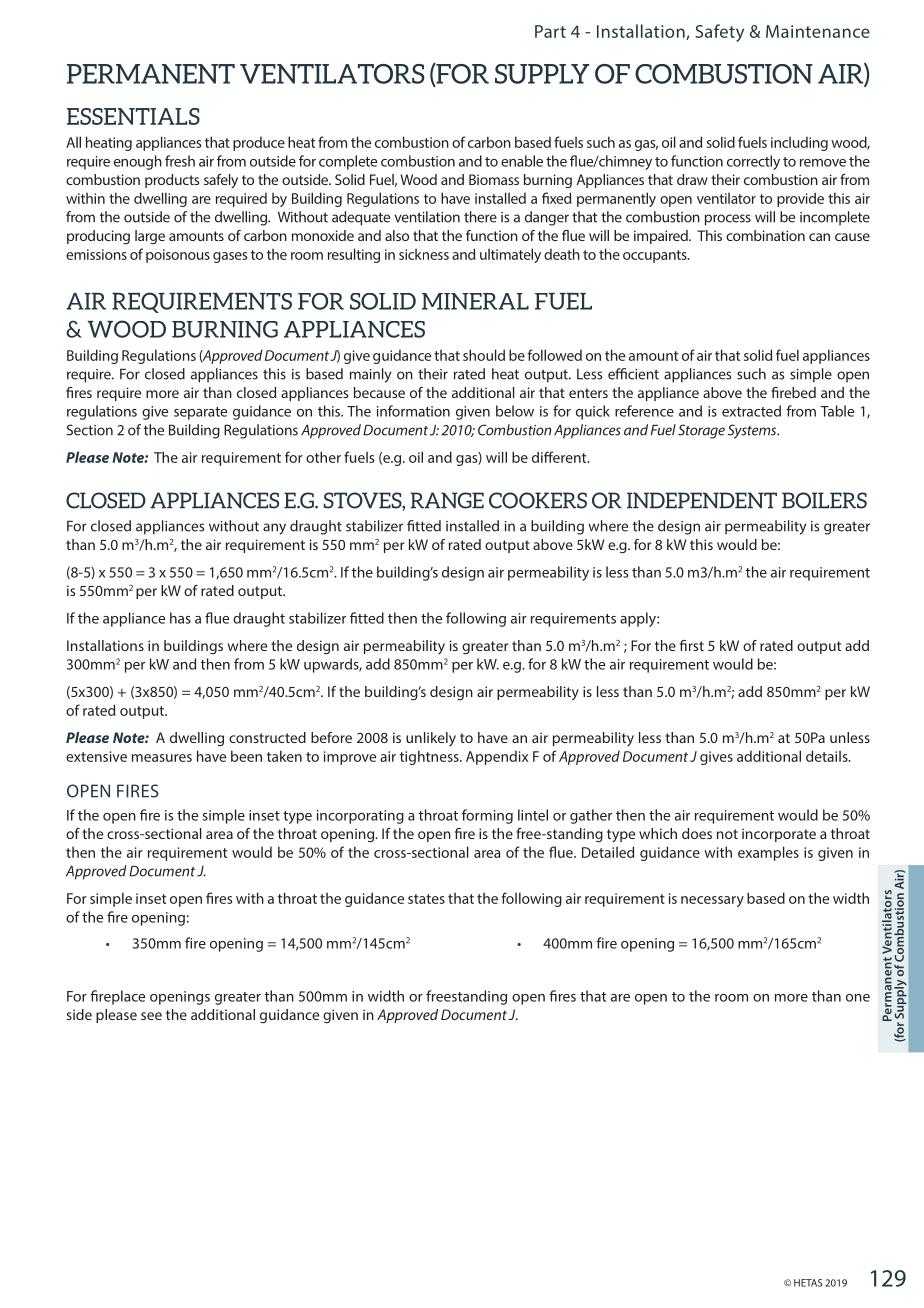 This image has width=924, height=1308. Describe the element at coordinates (274, 529) in the image. I see `any` at that location.
